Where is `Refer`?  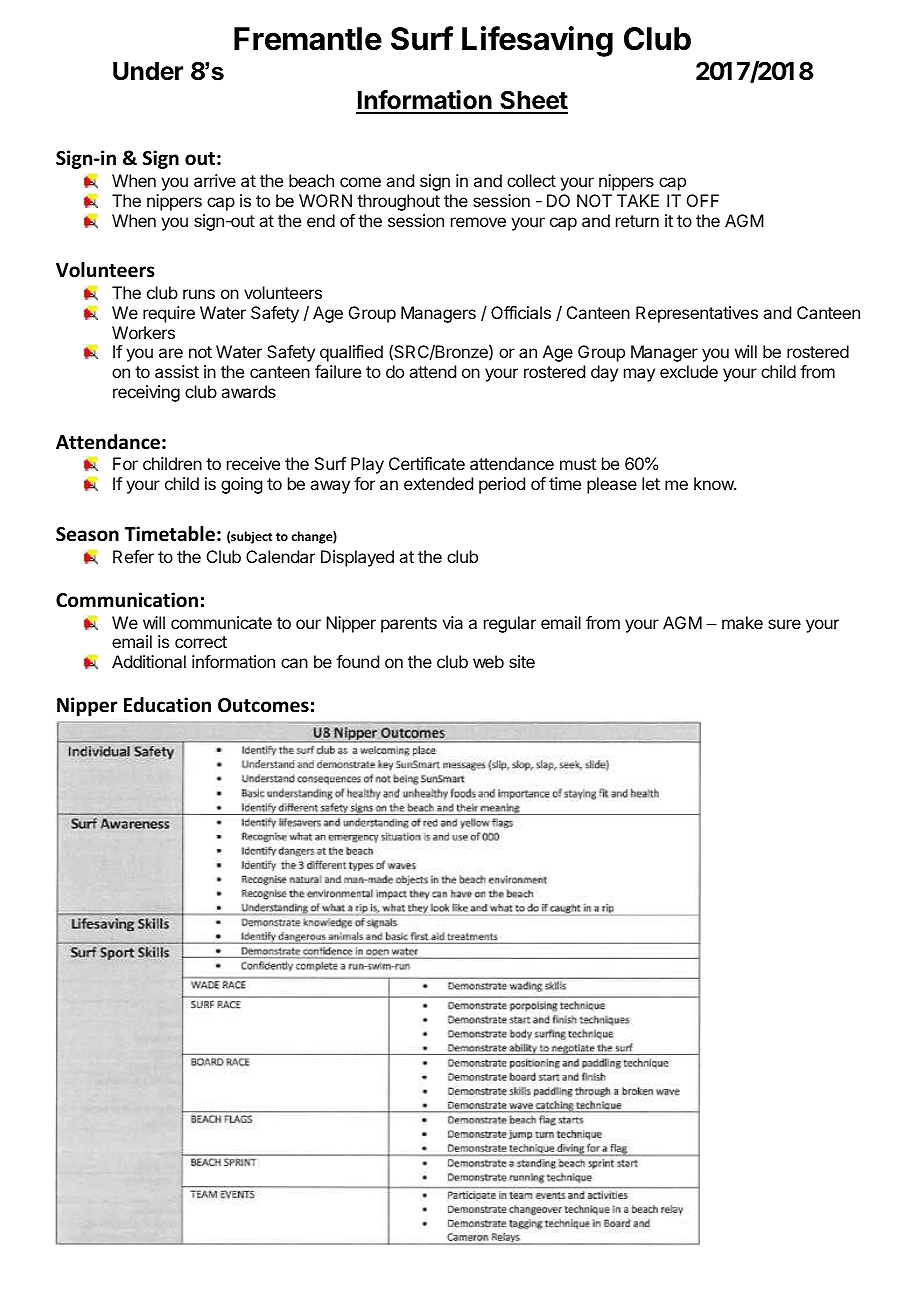 Refer is located at coordinates (133, 556).
